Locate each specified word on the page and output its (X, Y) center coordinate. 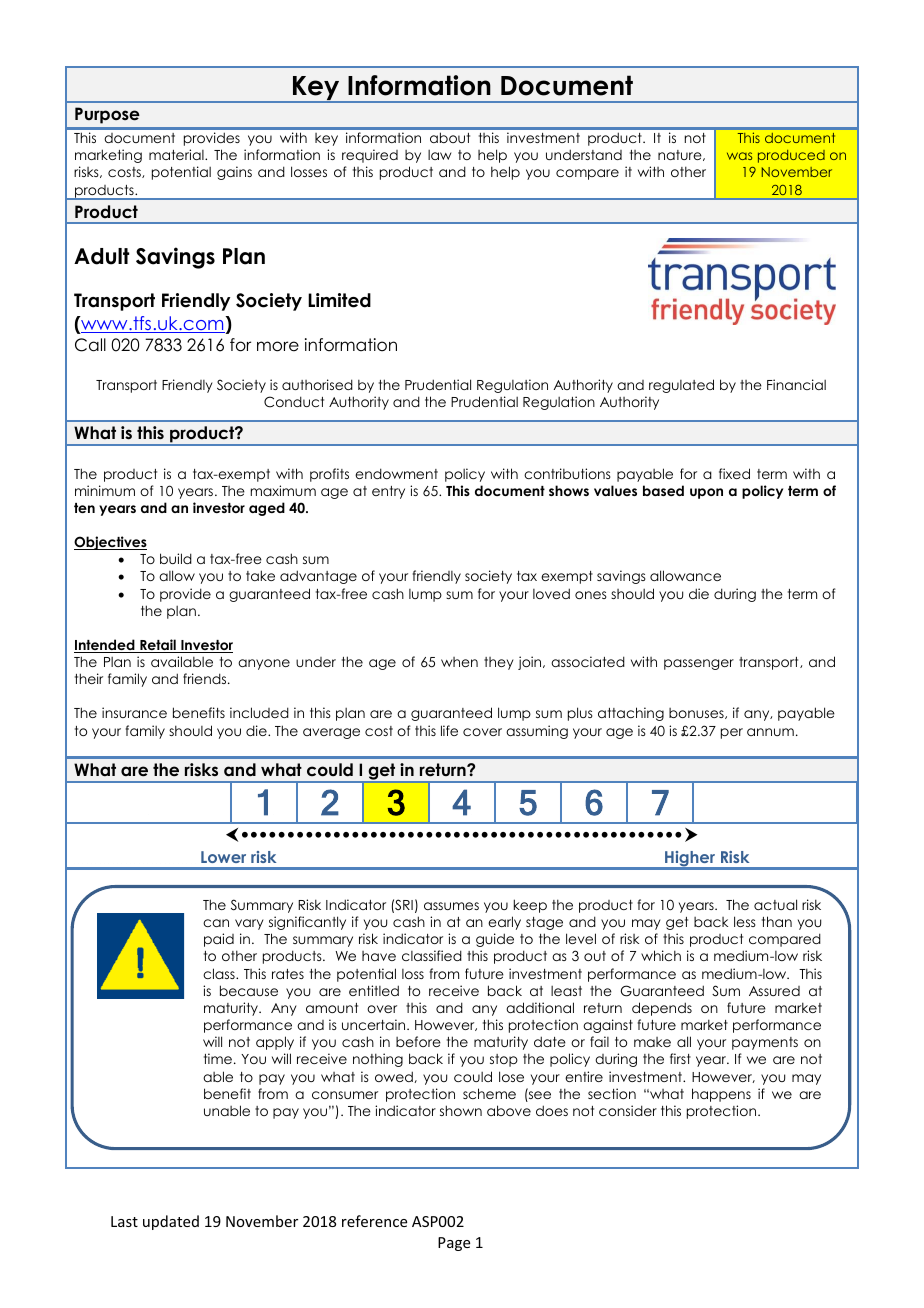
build (176, 558)
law (440, 155)
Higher (690, 860)
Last (124, 1221)
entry (388, 492)
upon (706, 493)
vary (249, 924)
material (177, 154)
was (739, 156)
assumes (451, 906)
